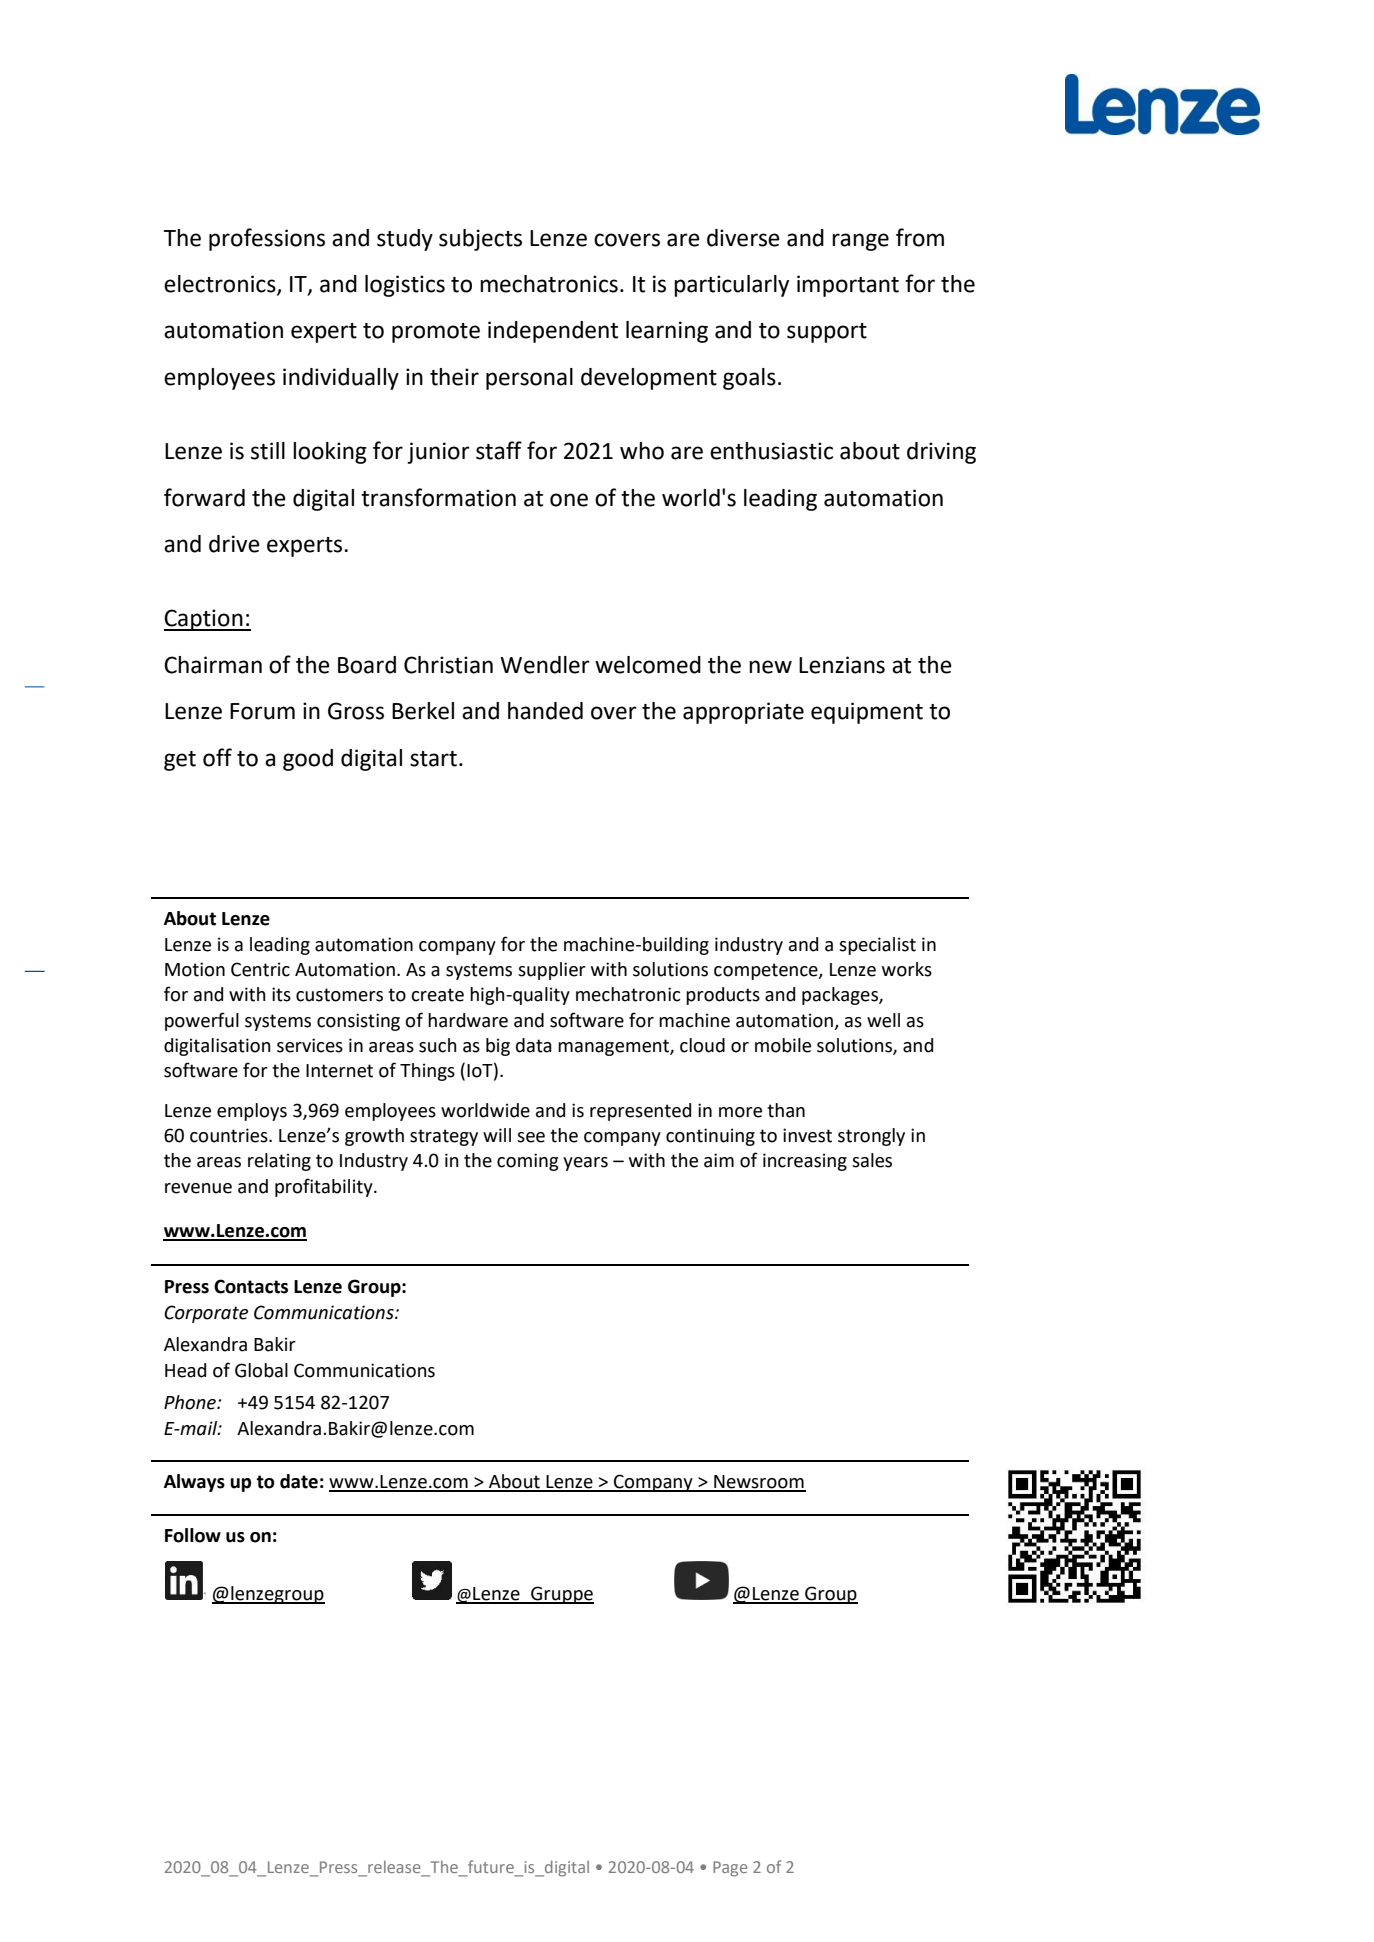 Image resolution: width=1374 pixels, height=1942 pixels. Describe the element at coordinates (553, 332) in the screenshot. I see `independent` at that location.
